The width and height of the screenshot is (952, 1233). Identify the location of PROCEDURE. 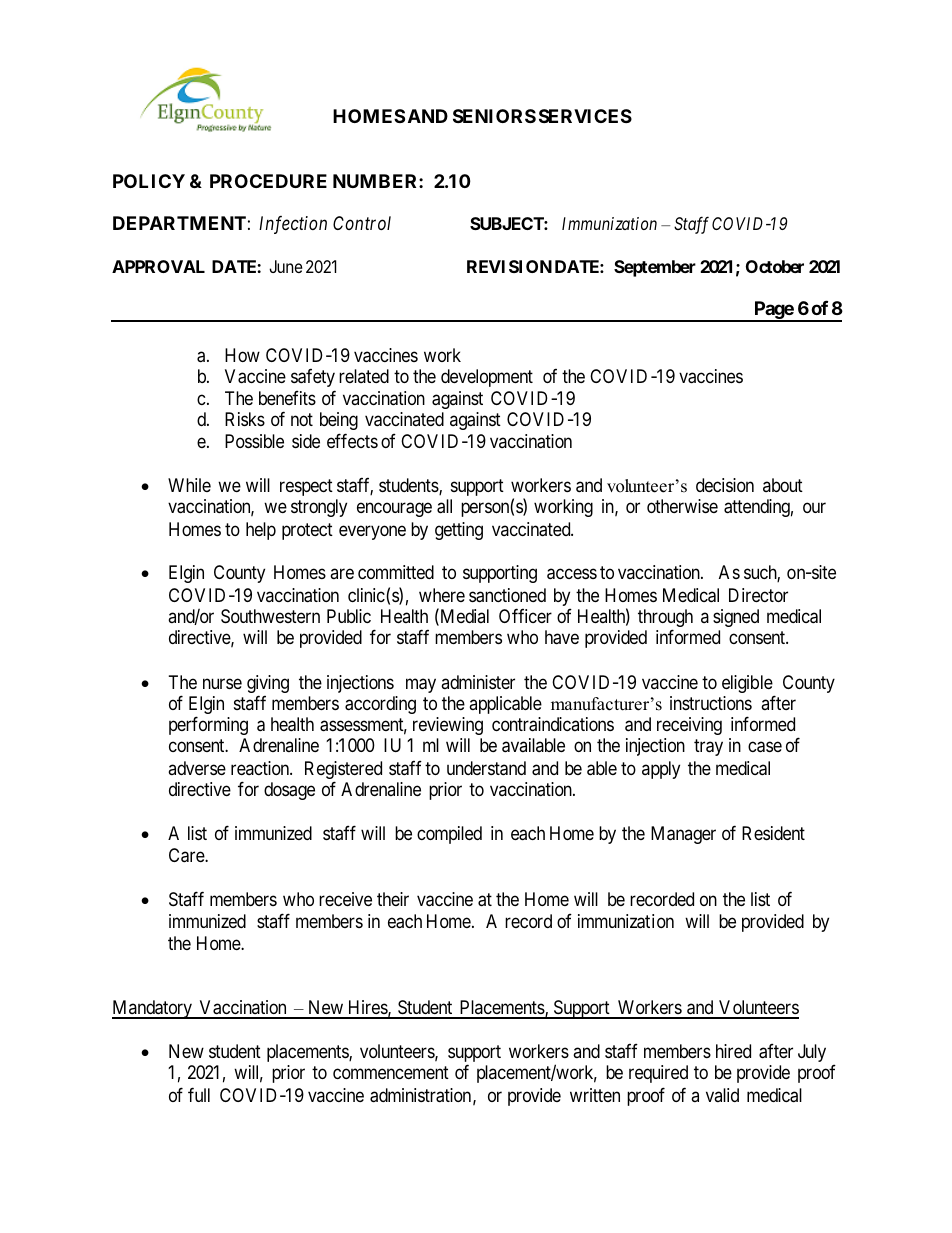
(268, 181).
